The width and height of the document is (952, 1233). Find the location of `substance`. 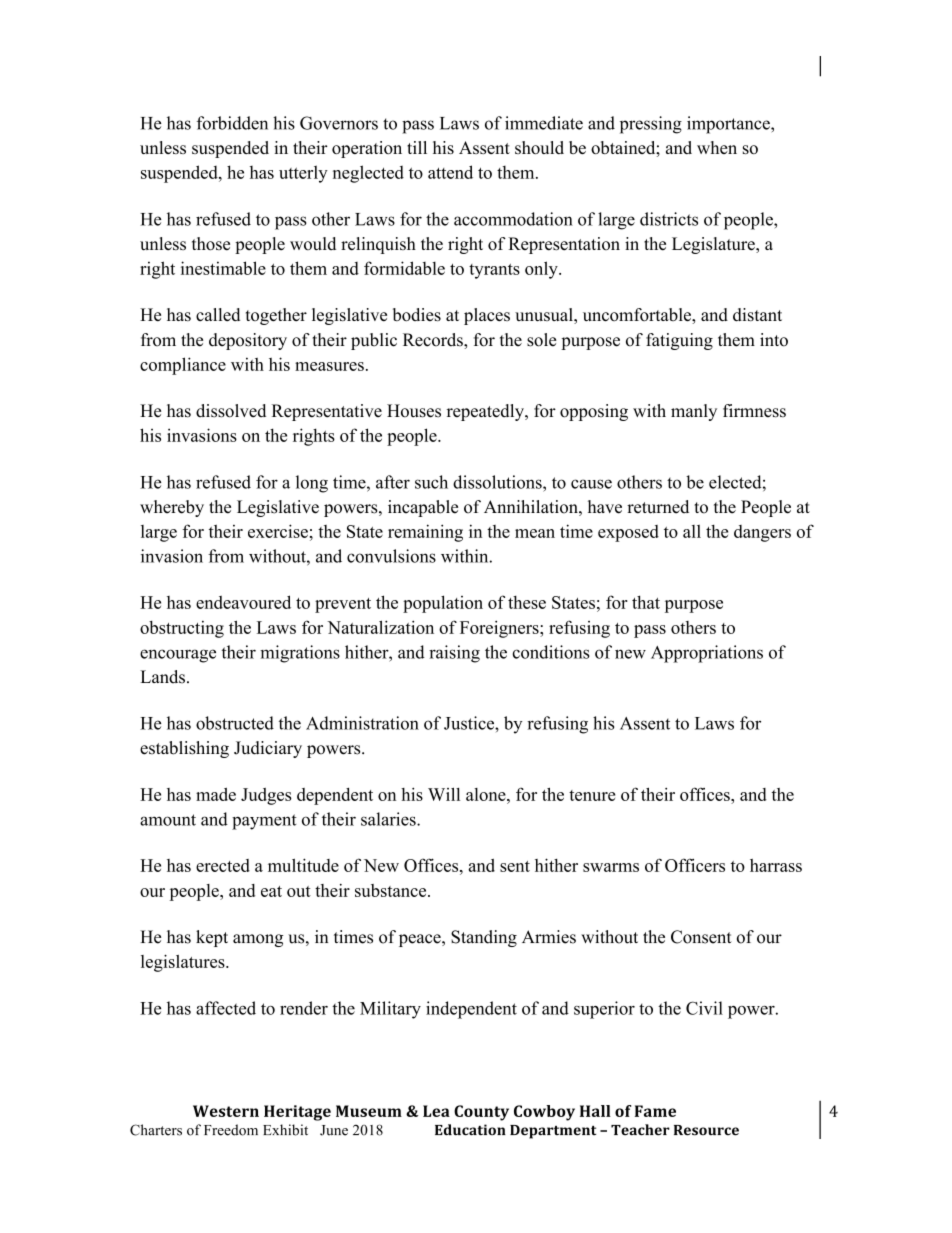

substance is located at coordinates (392, 890).
